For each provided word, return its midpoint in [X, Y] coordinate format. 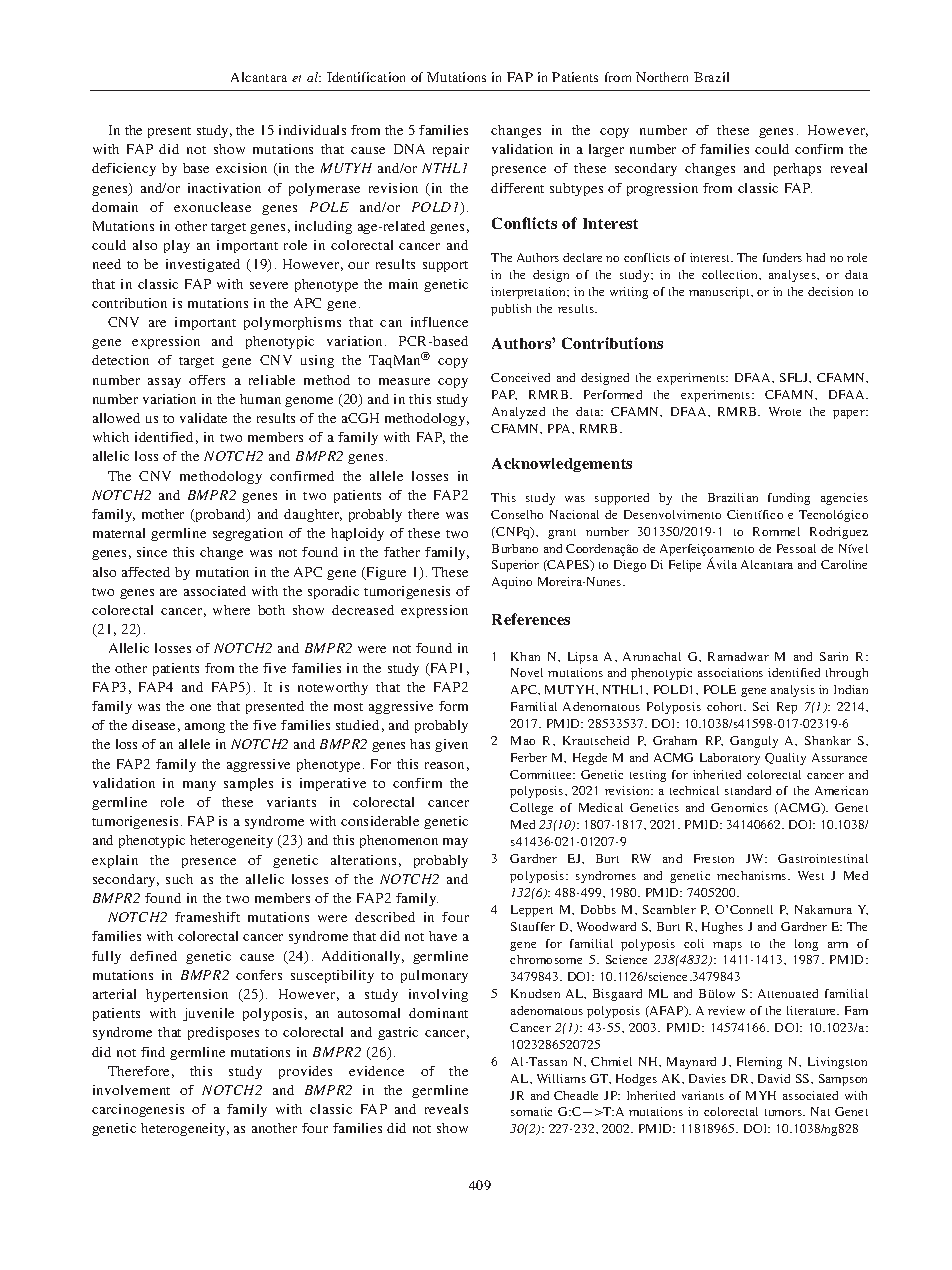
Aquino [512, 583]
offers [207, 380]
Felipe [685, 566]
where [231, 610]
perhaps [797, 169]
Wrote [785, 411]
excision [241, 168]
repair [451, 150]
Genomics [739, 807]
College [531, 809]
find [153, 1052]
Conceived [520, 377]
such [179, 879]
